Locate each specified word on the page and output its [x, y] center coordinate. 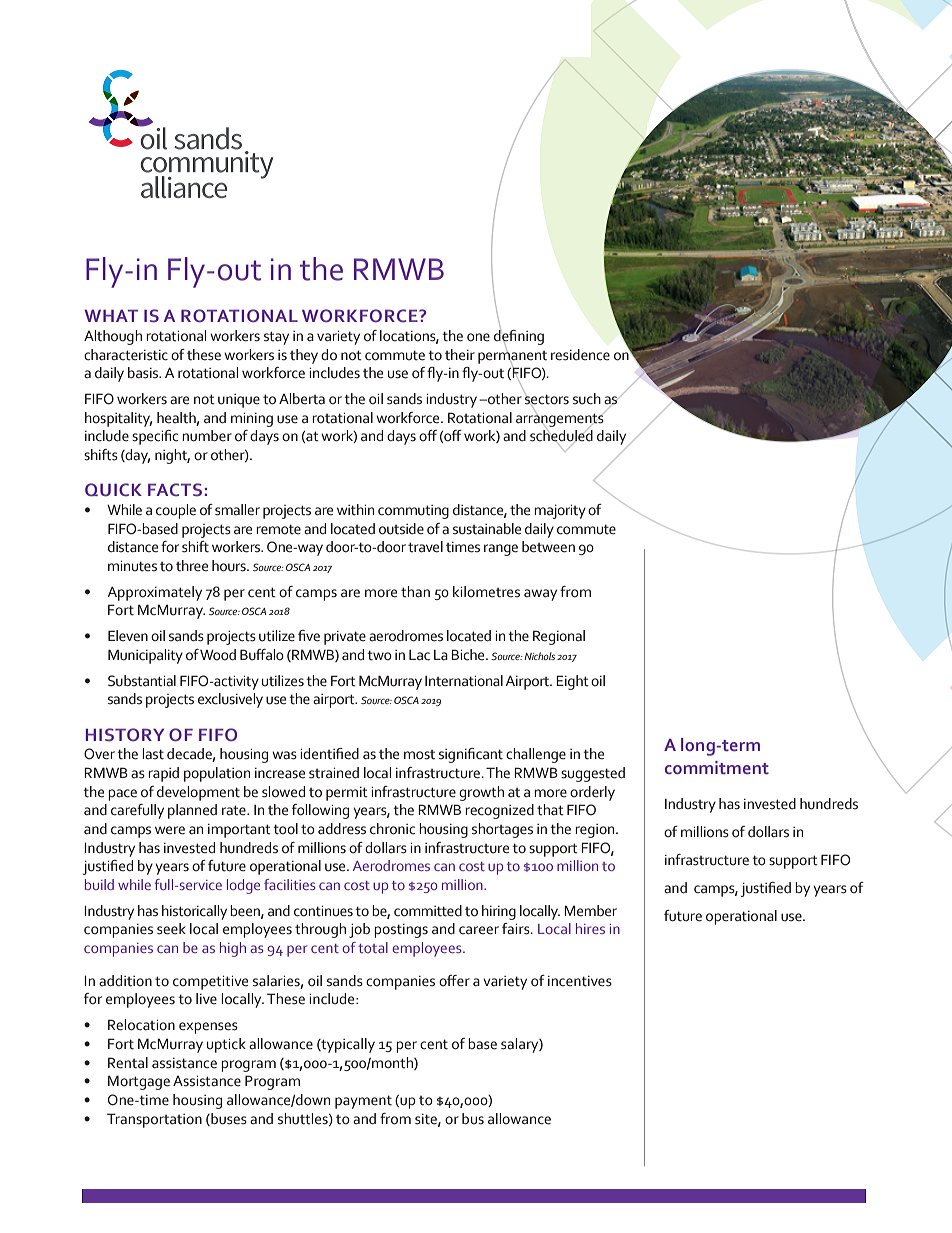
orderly [592, 793]
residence [580, 355]
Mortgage [139, 1082]
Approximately [154, 593]
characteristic [126, 355]
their [460, 355]
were [170, 830]
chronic [392, 829]
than [415, 592]
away [540, 595]
